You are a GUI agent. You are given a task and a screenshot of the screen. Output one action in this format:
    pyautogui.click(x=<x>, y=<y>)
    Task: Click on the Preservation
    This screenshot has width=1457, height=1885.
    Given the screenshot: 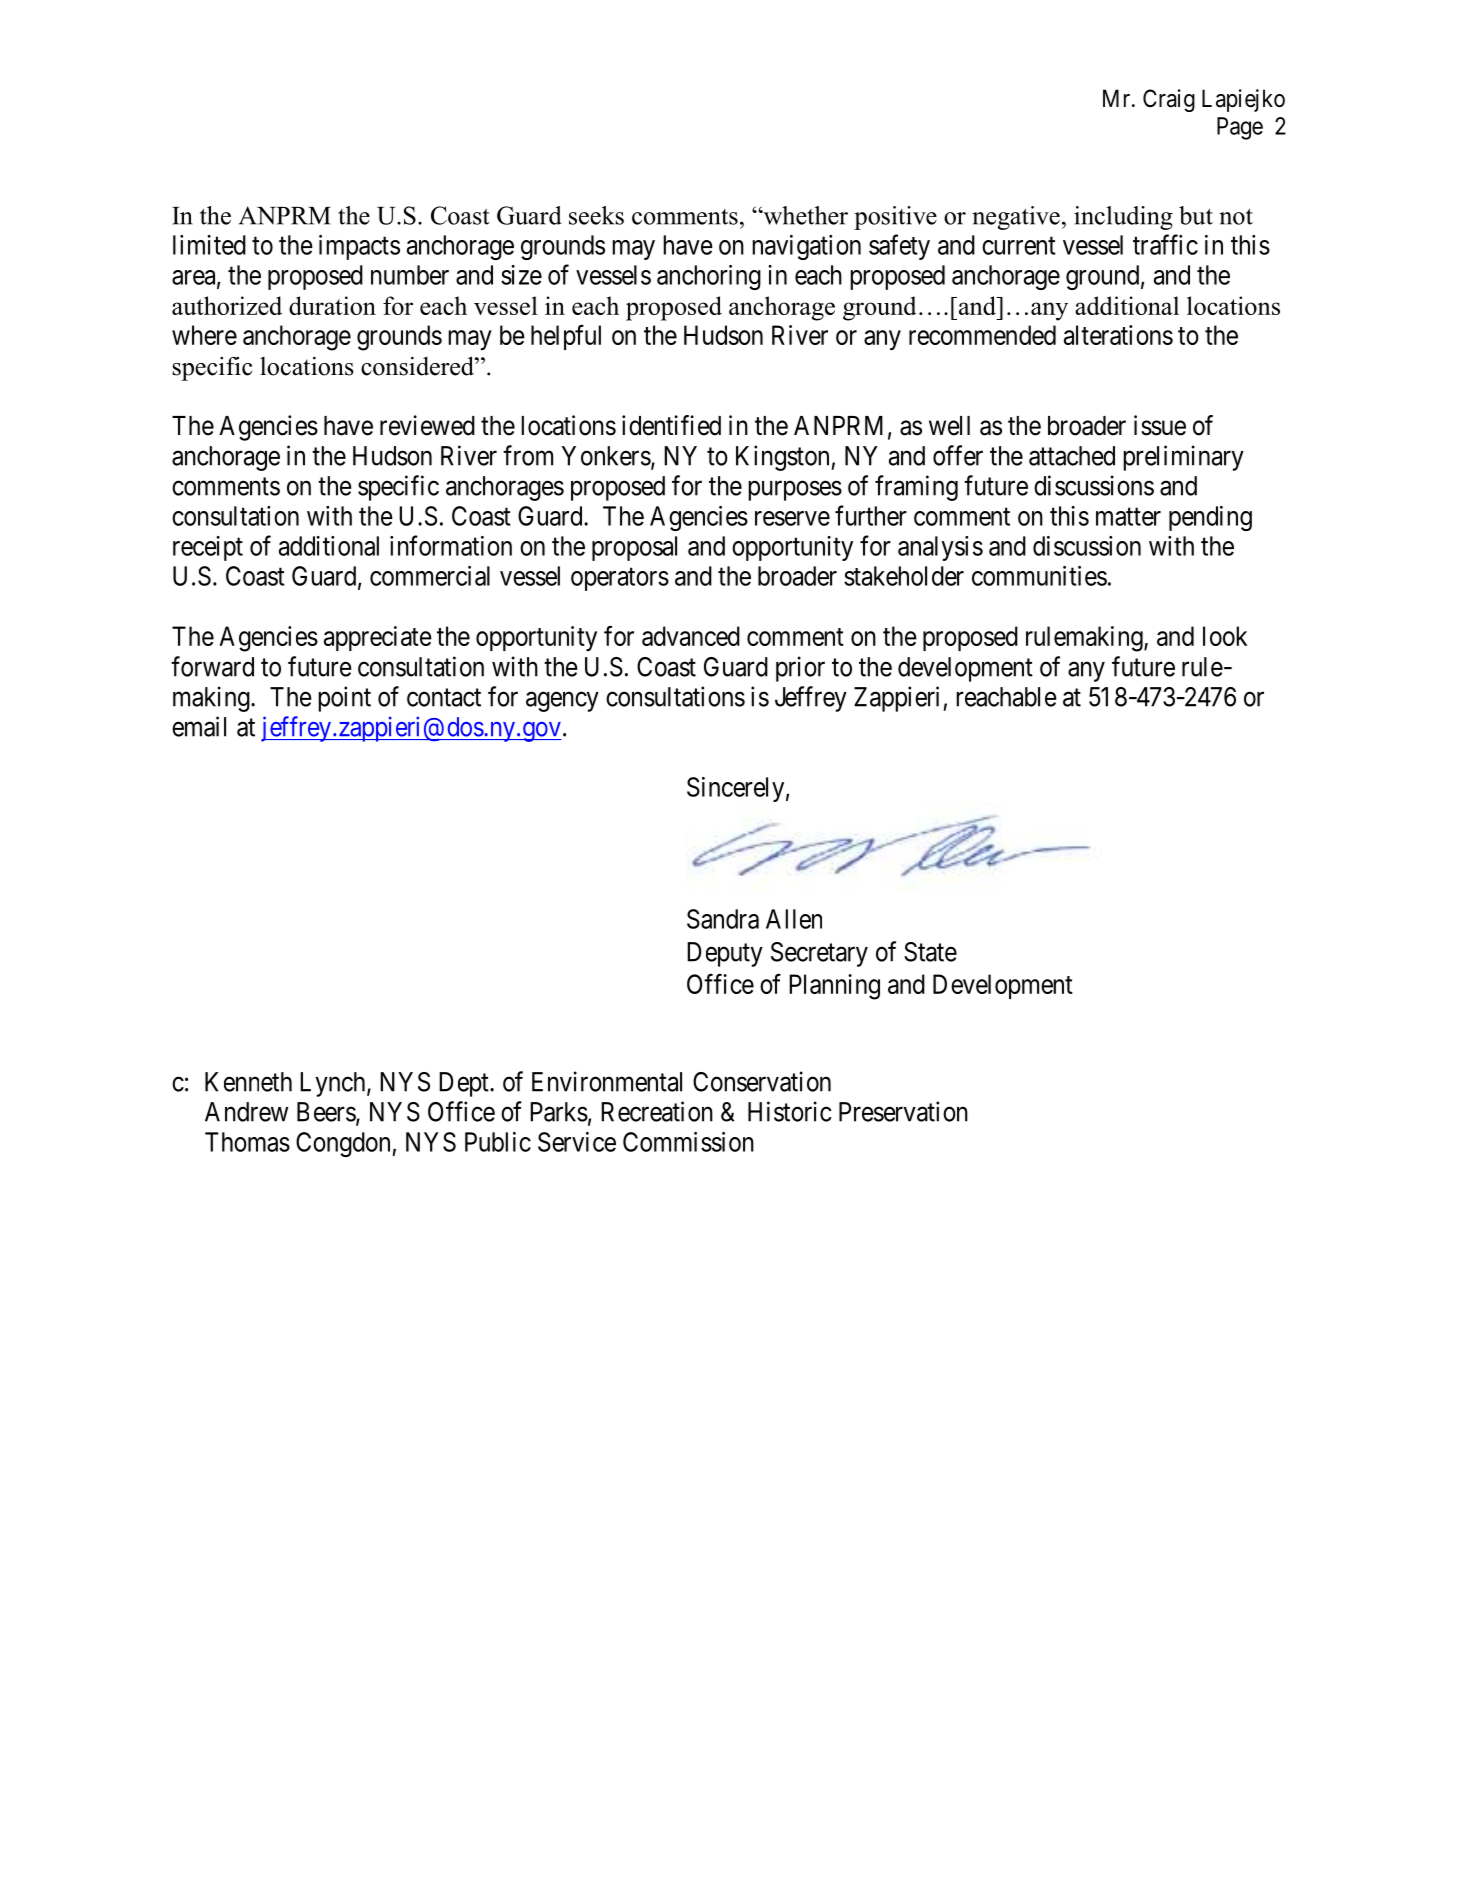 What is the action you would take?
    pyautogui.click(x=903, y=1111)
